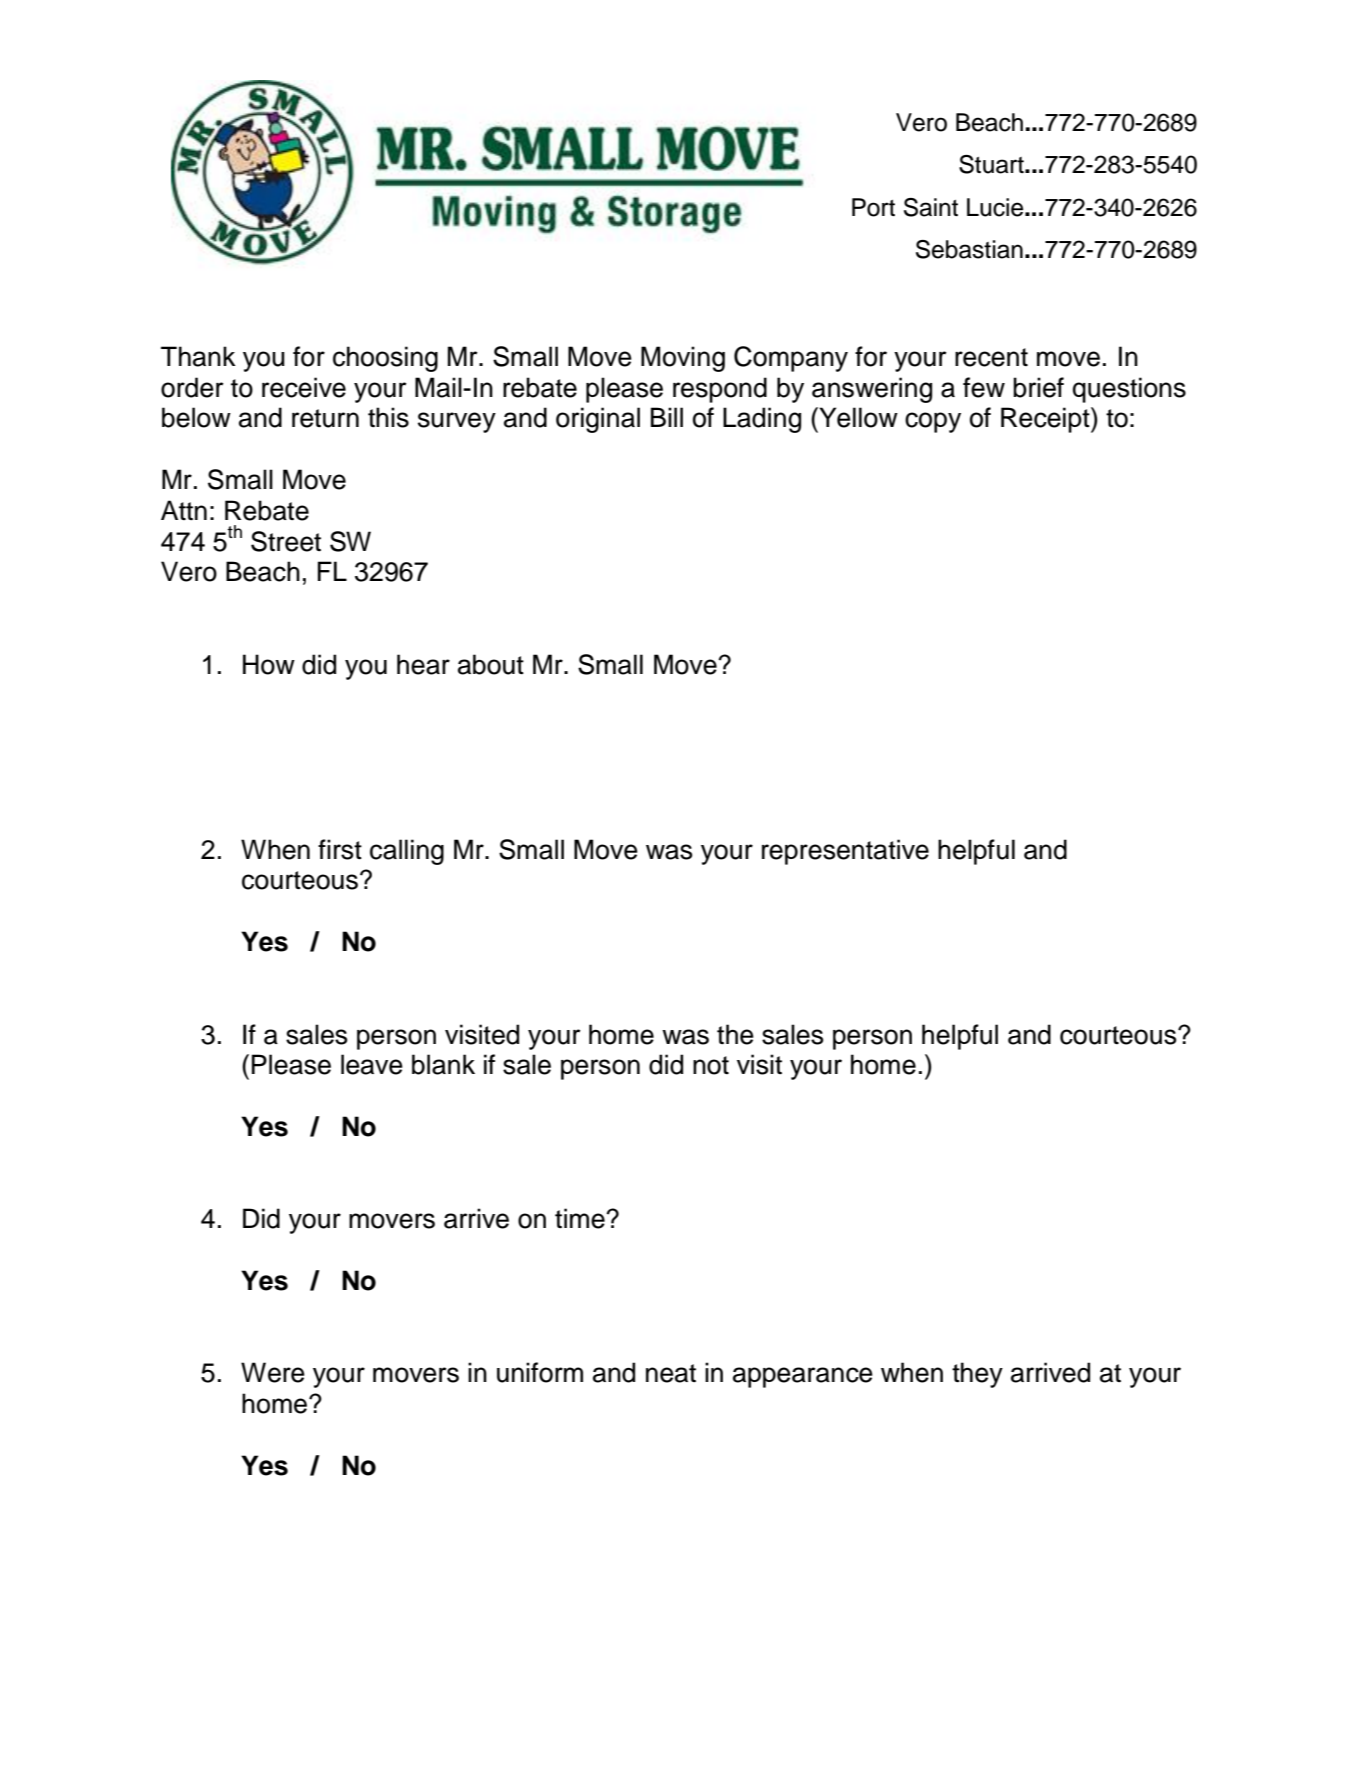 This screenshot has height=1768, width=1366. What do you see at coordinates (683, 359) in the screenshot?
I see `Moving` at bounding box center [683, 359].
